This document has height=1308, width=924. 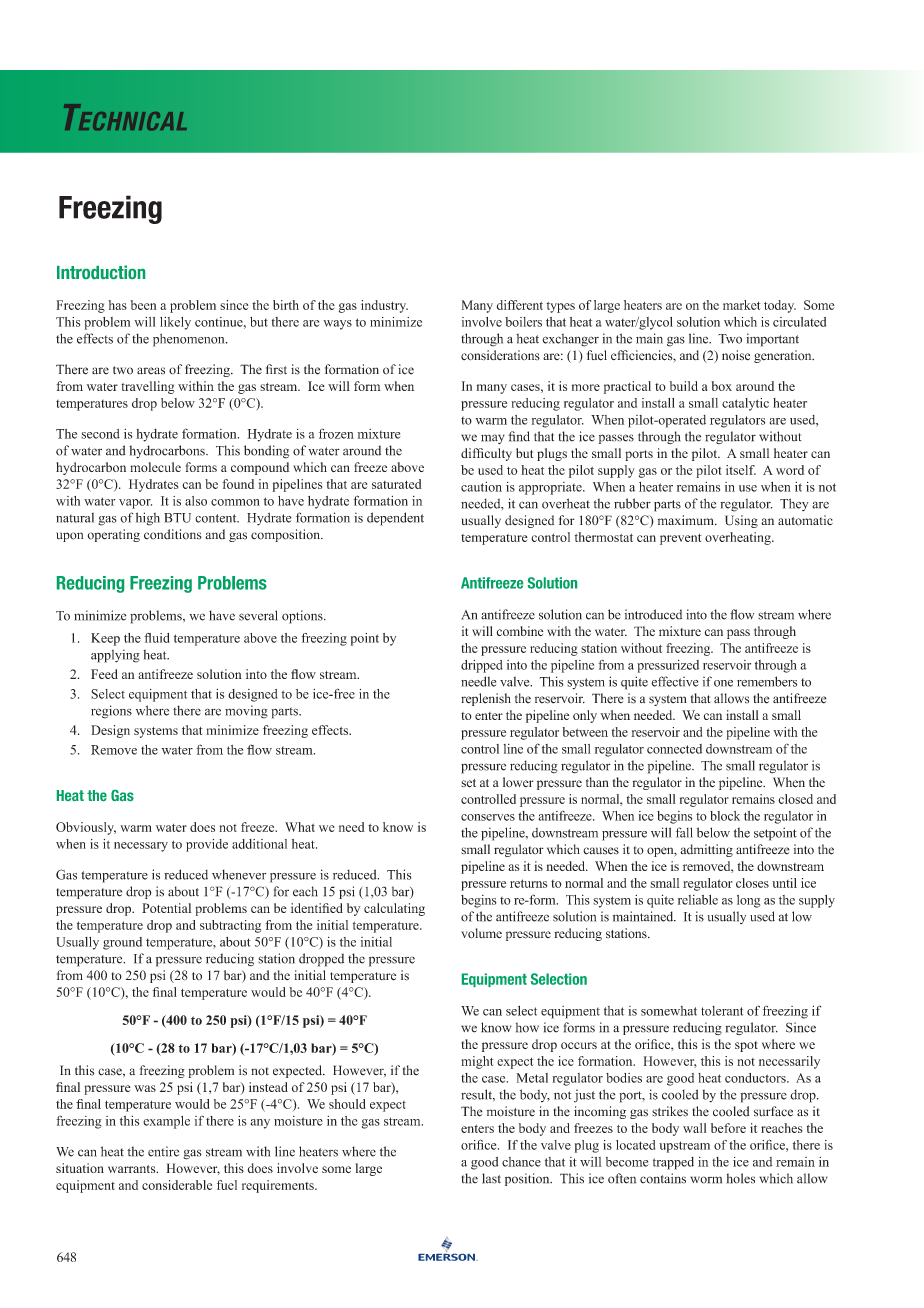 I want to click on been, so click(x=143, y=305).
